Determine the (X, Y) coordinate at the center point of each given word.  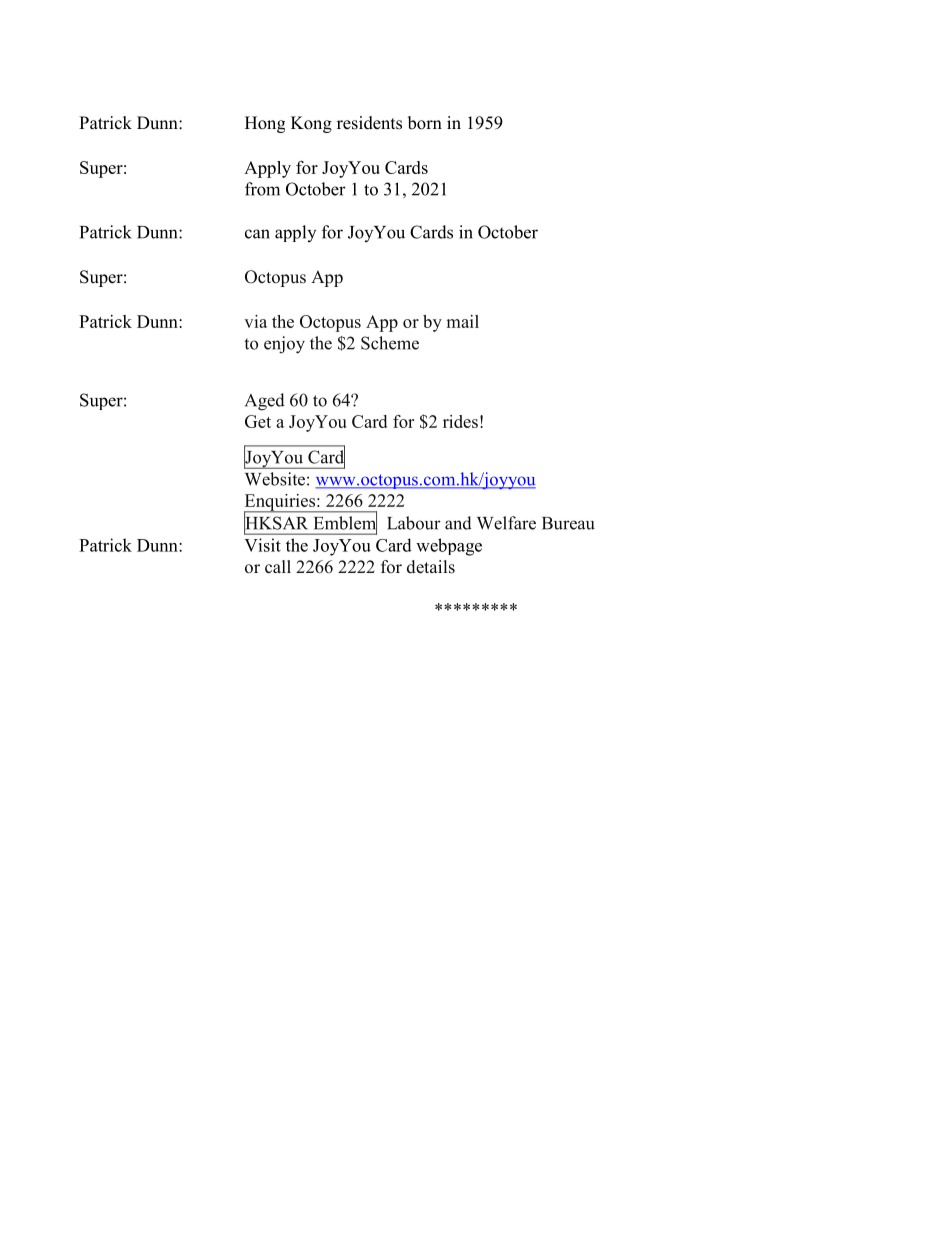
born (425, 123)
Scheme (390, 343)
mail (462, 321)
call (278, 567)
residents (369, 123)
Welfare (506, 523)
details (431, 567)
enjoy (284, 345)
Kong (311, 124)
